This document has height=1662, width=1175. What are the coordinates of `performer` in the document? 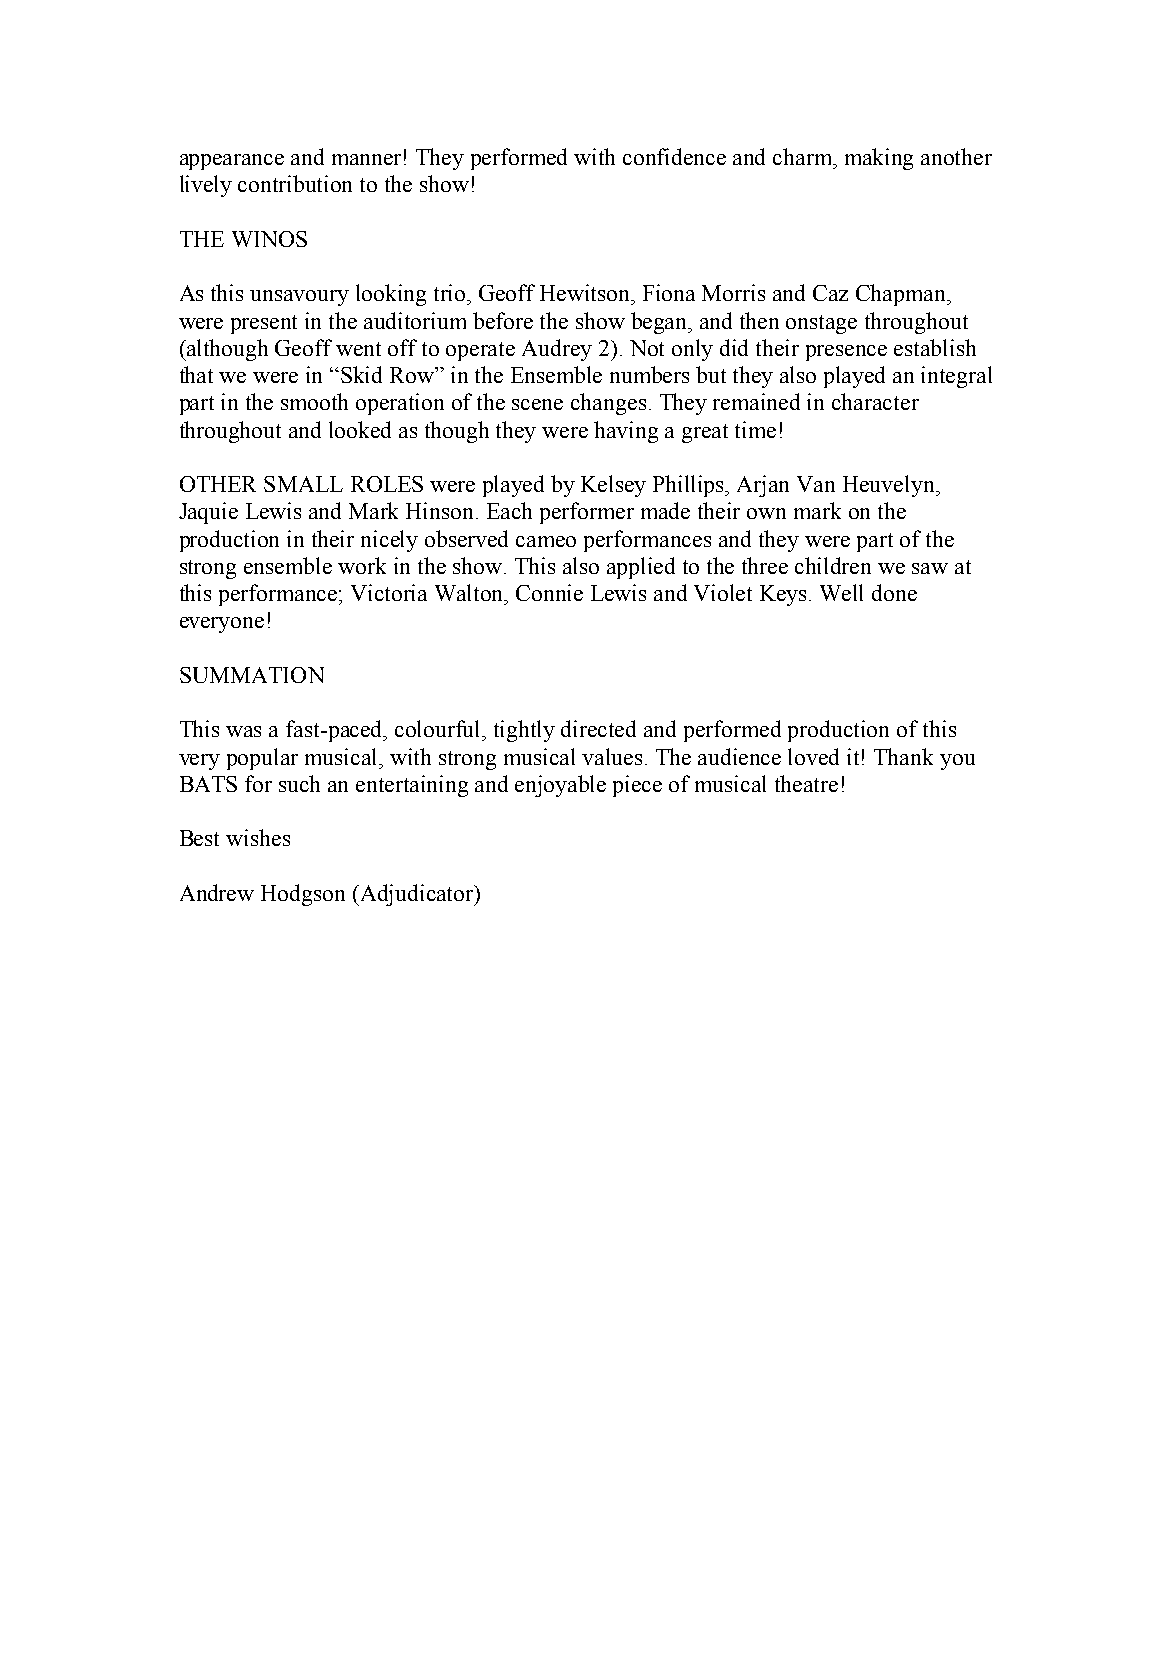 It's located at (587, 513).
